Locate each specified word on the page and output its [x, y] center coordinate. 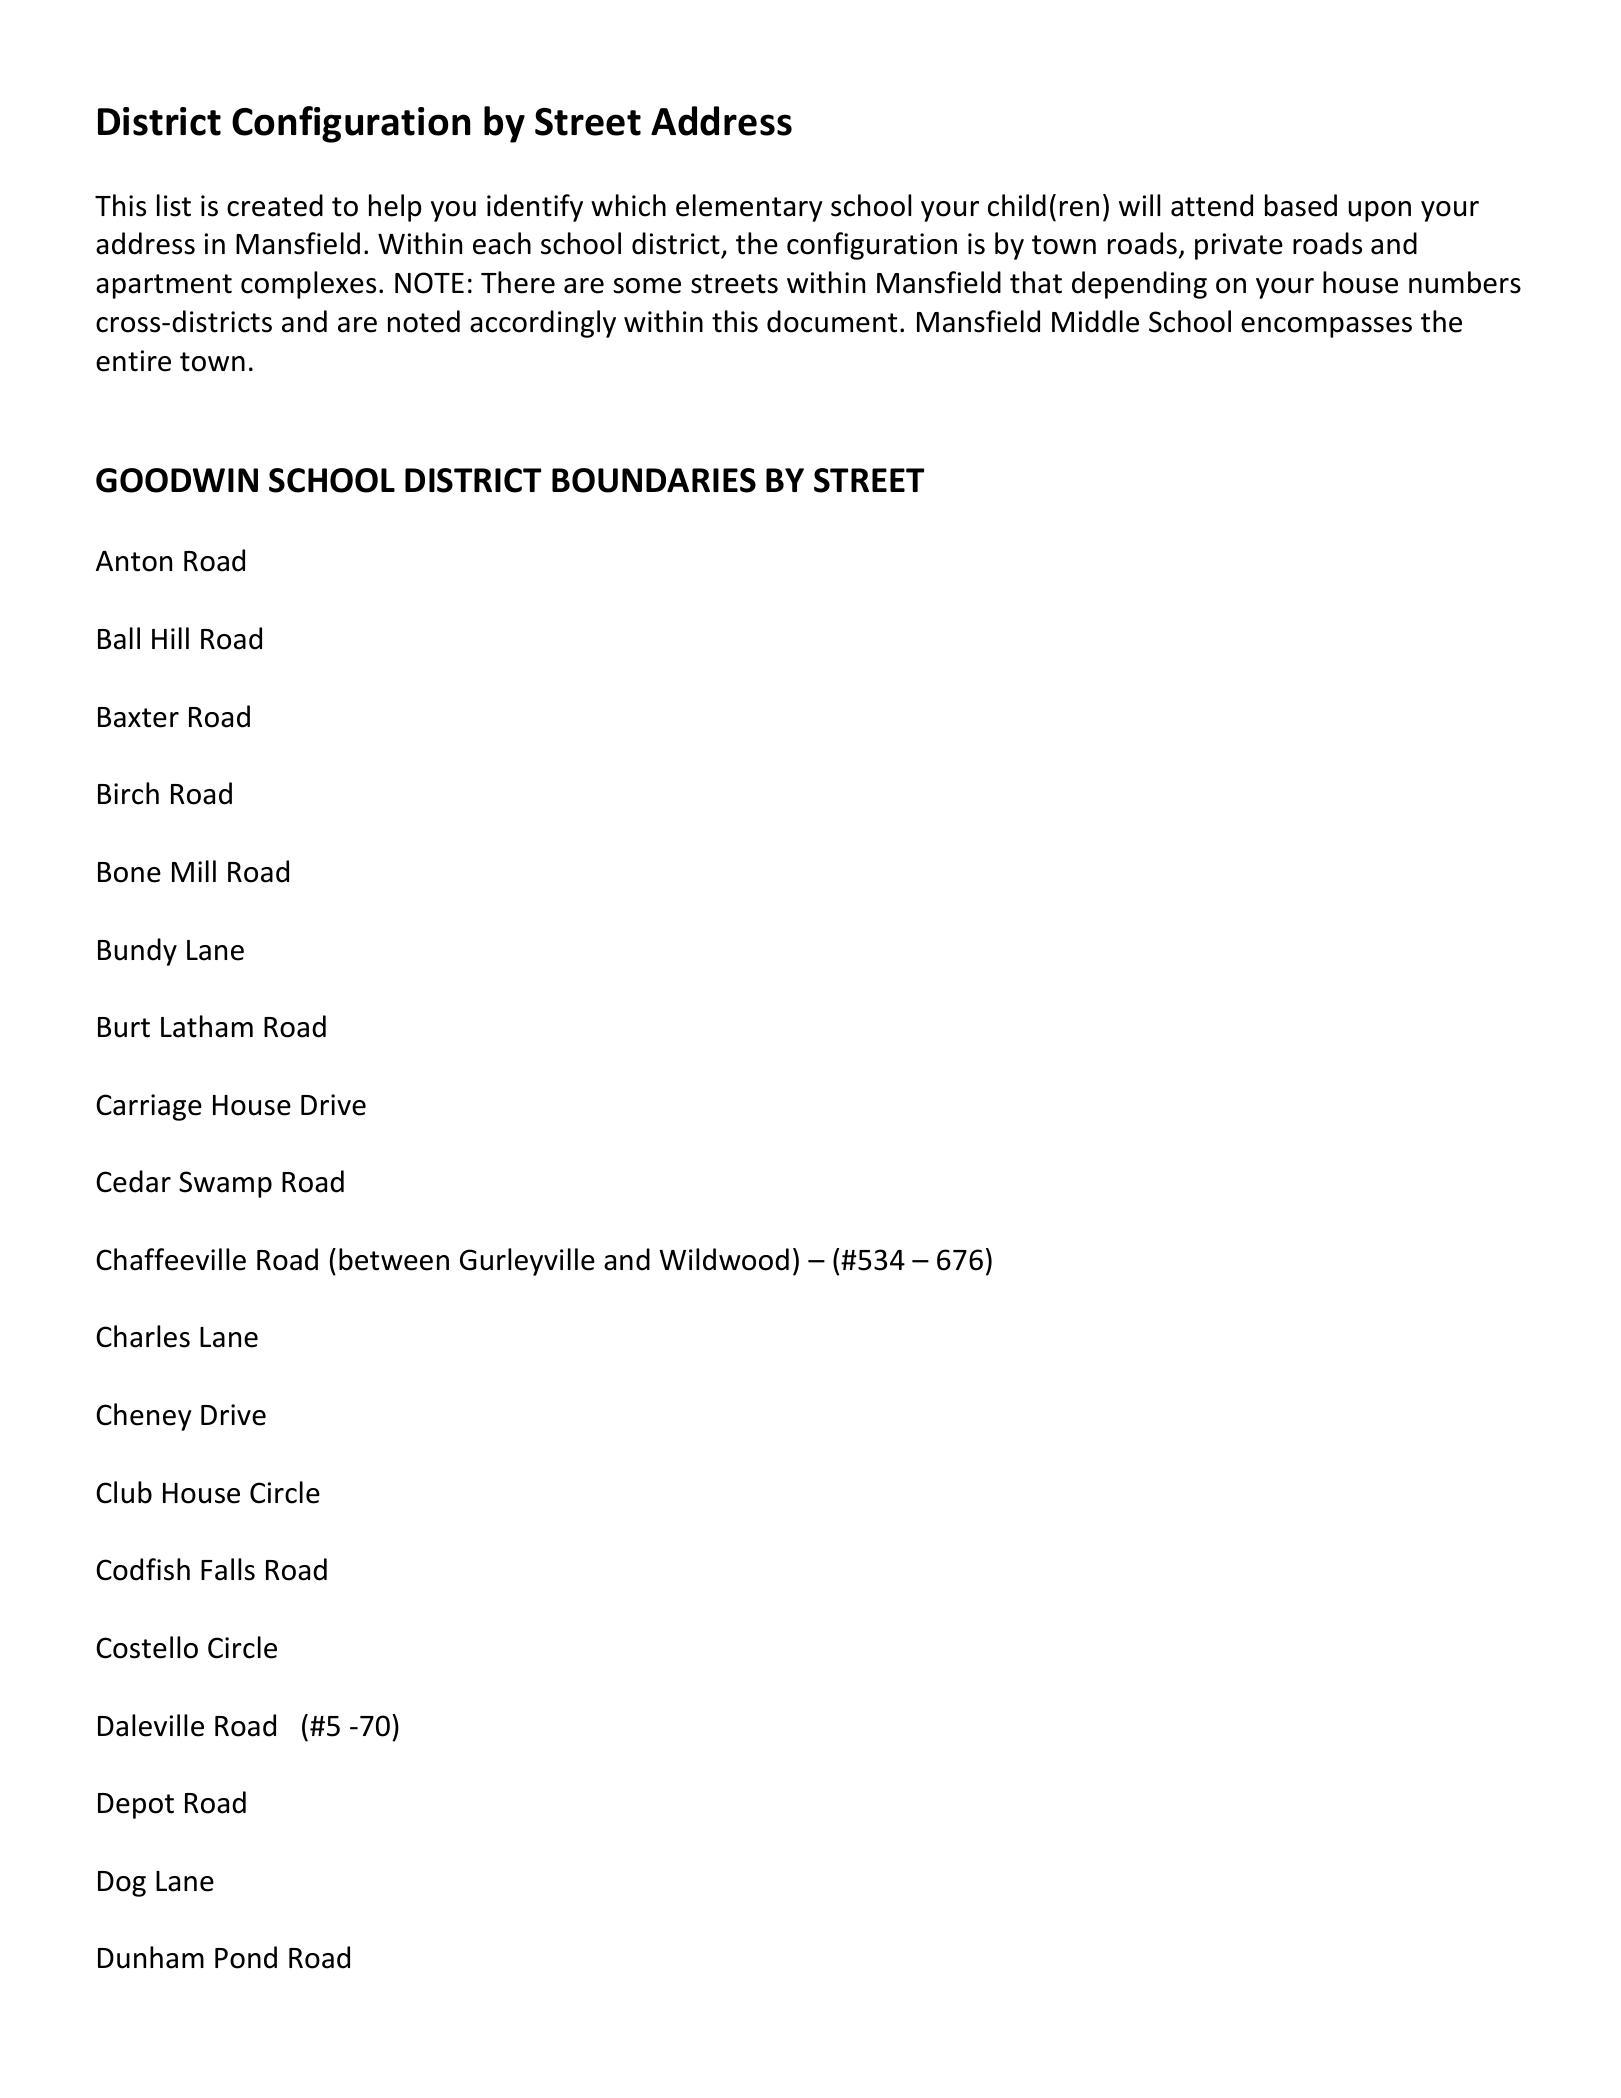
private [1239, 246]
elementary [749, 208]
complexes [308, 285]
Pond [246, 1957]
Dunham [151, 1957]
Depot [136, 1806]
